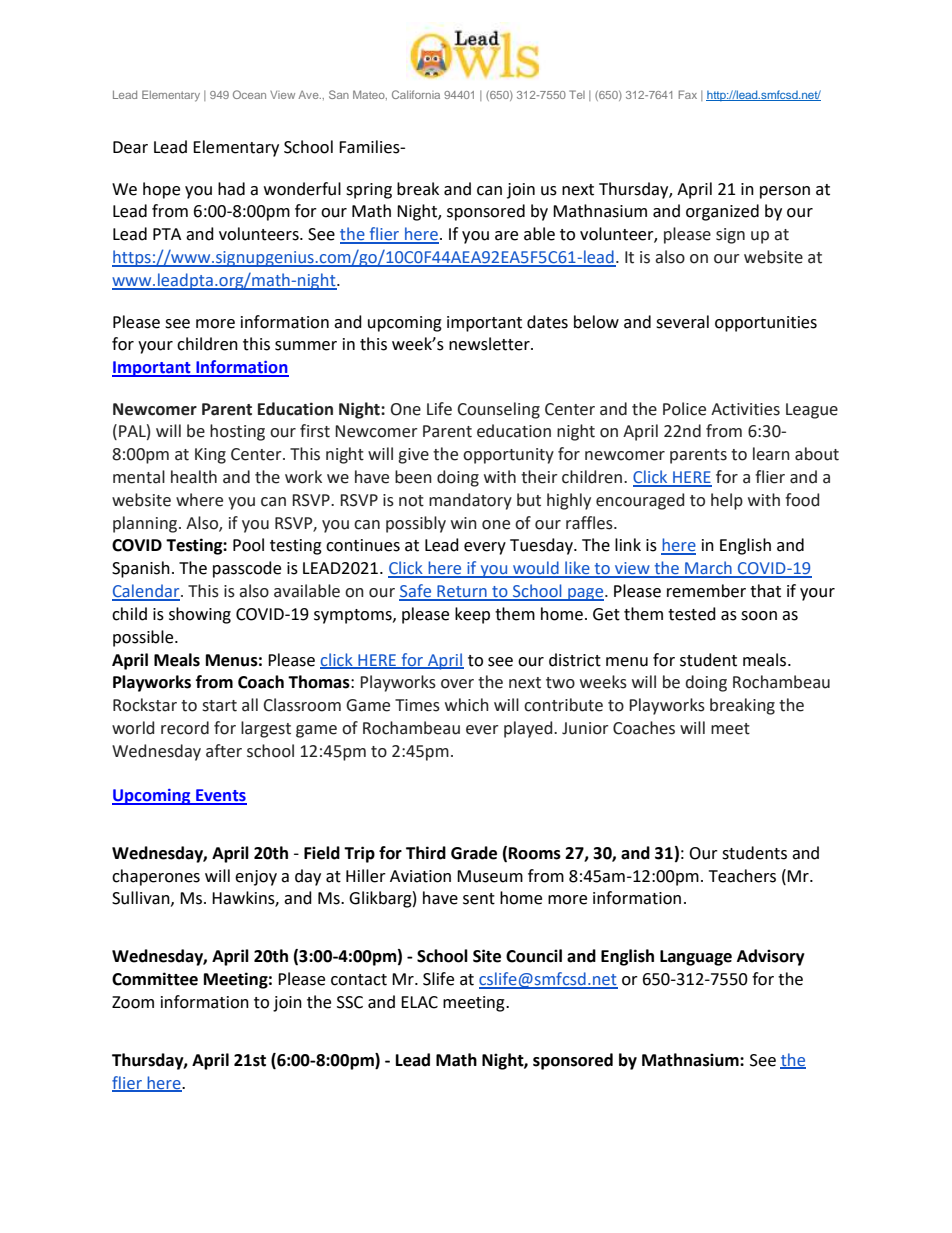 The image size is (952, 1233). What do you see at coordinates (534, 956) in the screenshot?
I see `Council` at bounding box center [534, 956].
